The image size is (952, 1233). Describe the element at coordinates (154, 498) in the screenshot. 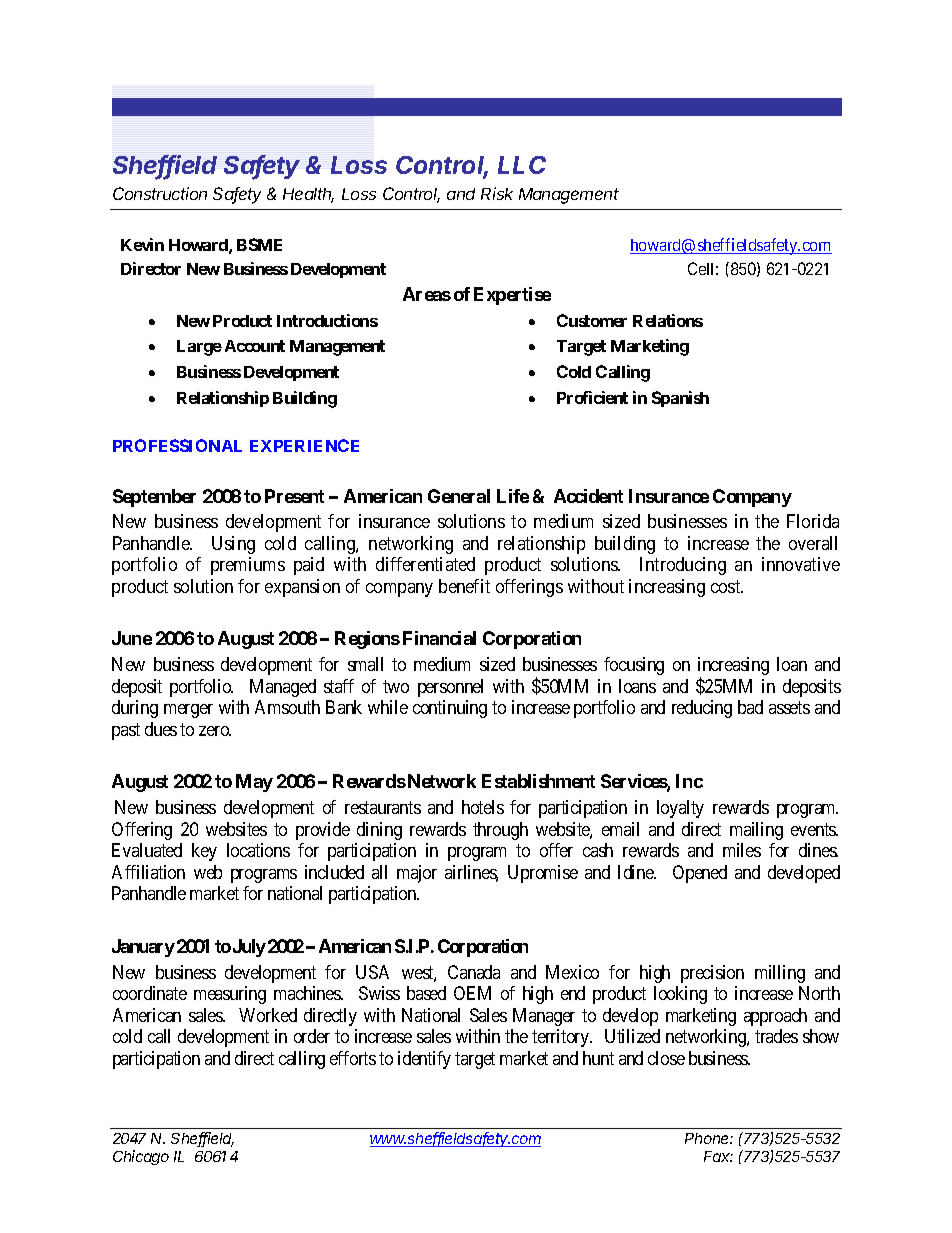

I see `September` at that location.
